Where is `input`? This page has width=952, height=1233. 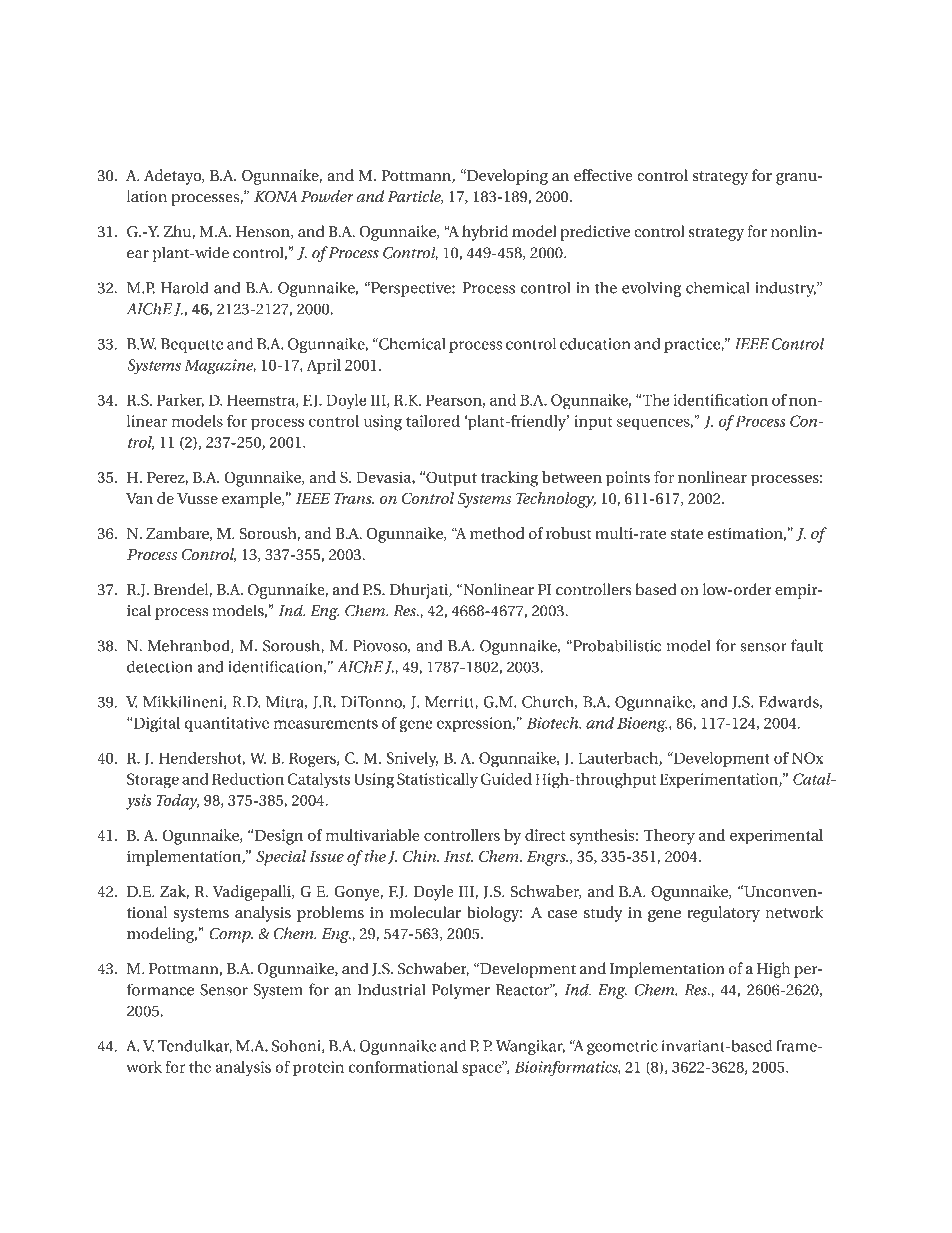
input is located at coordinates (593, 423).
